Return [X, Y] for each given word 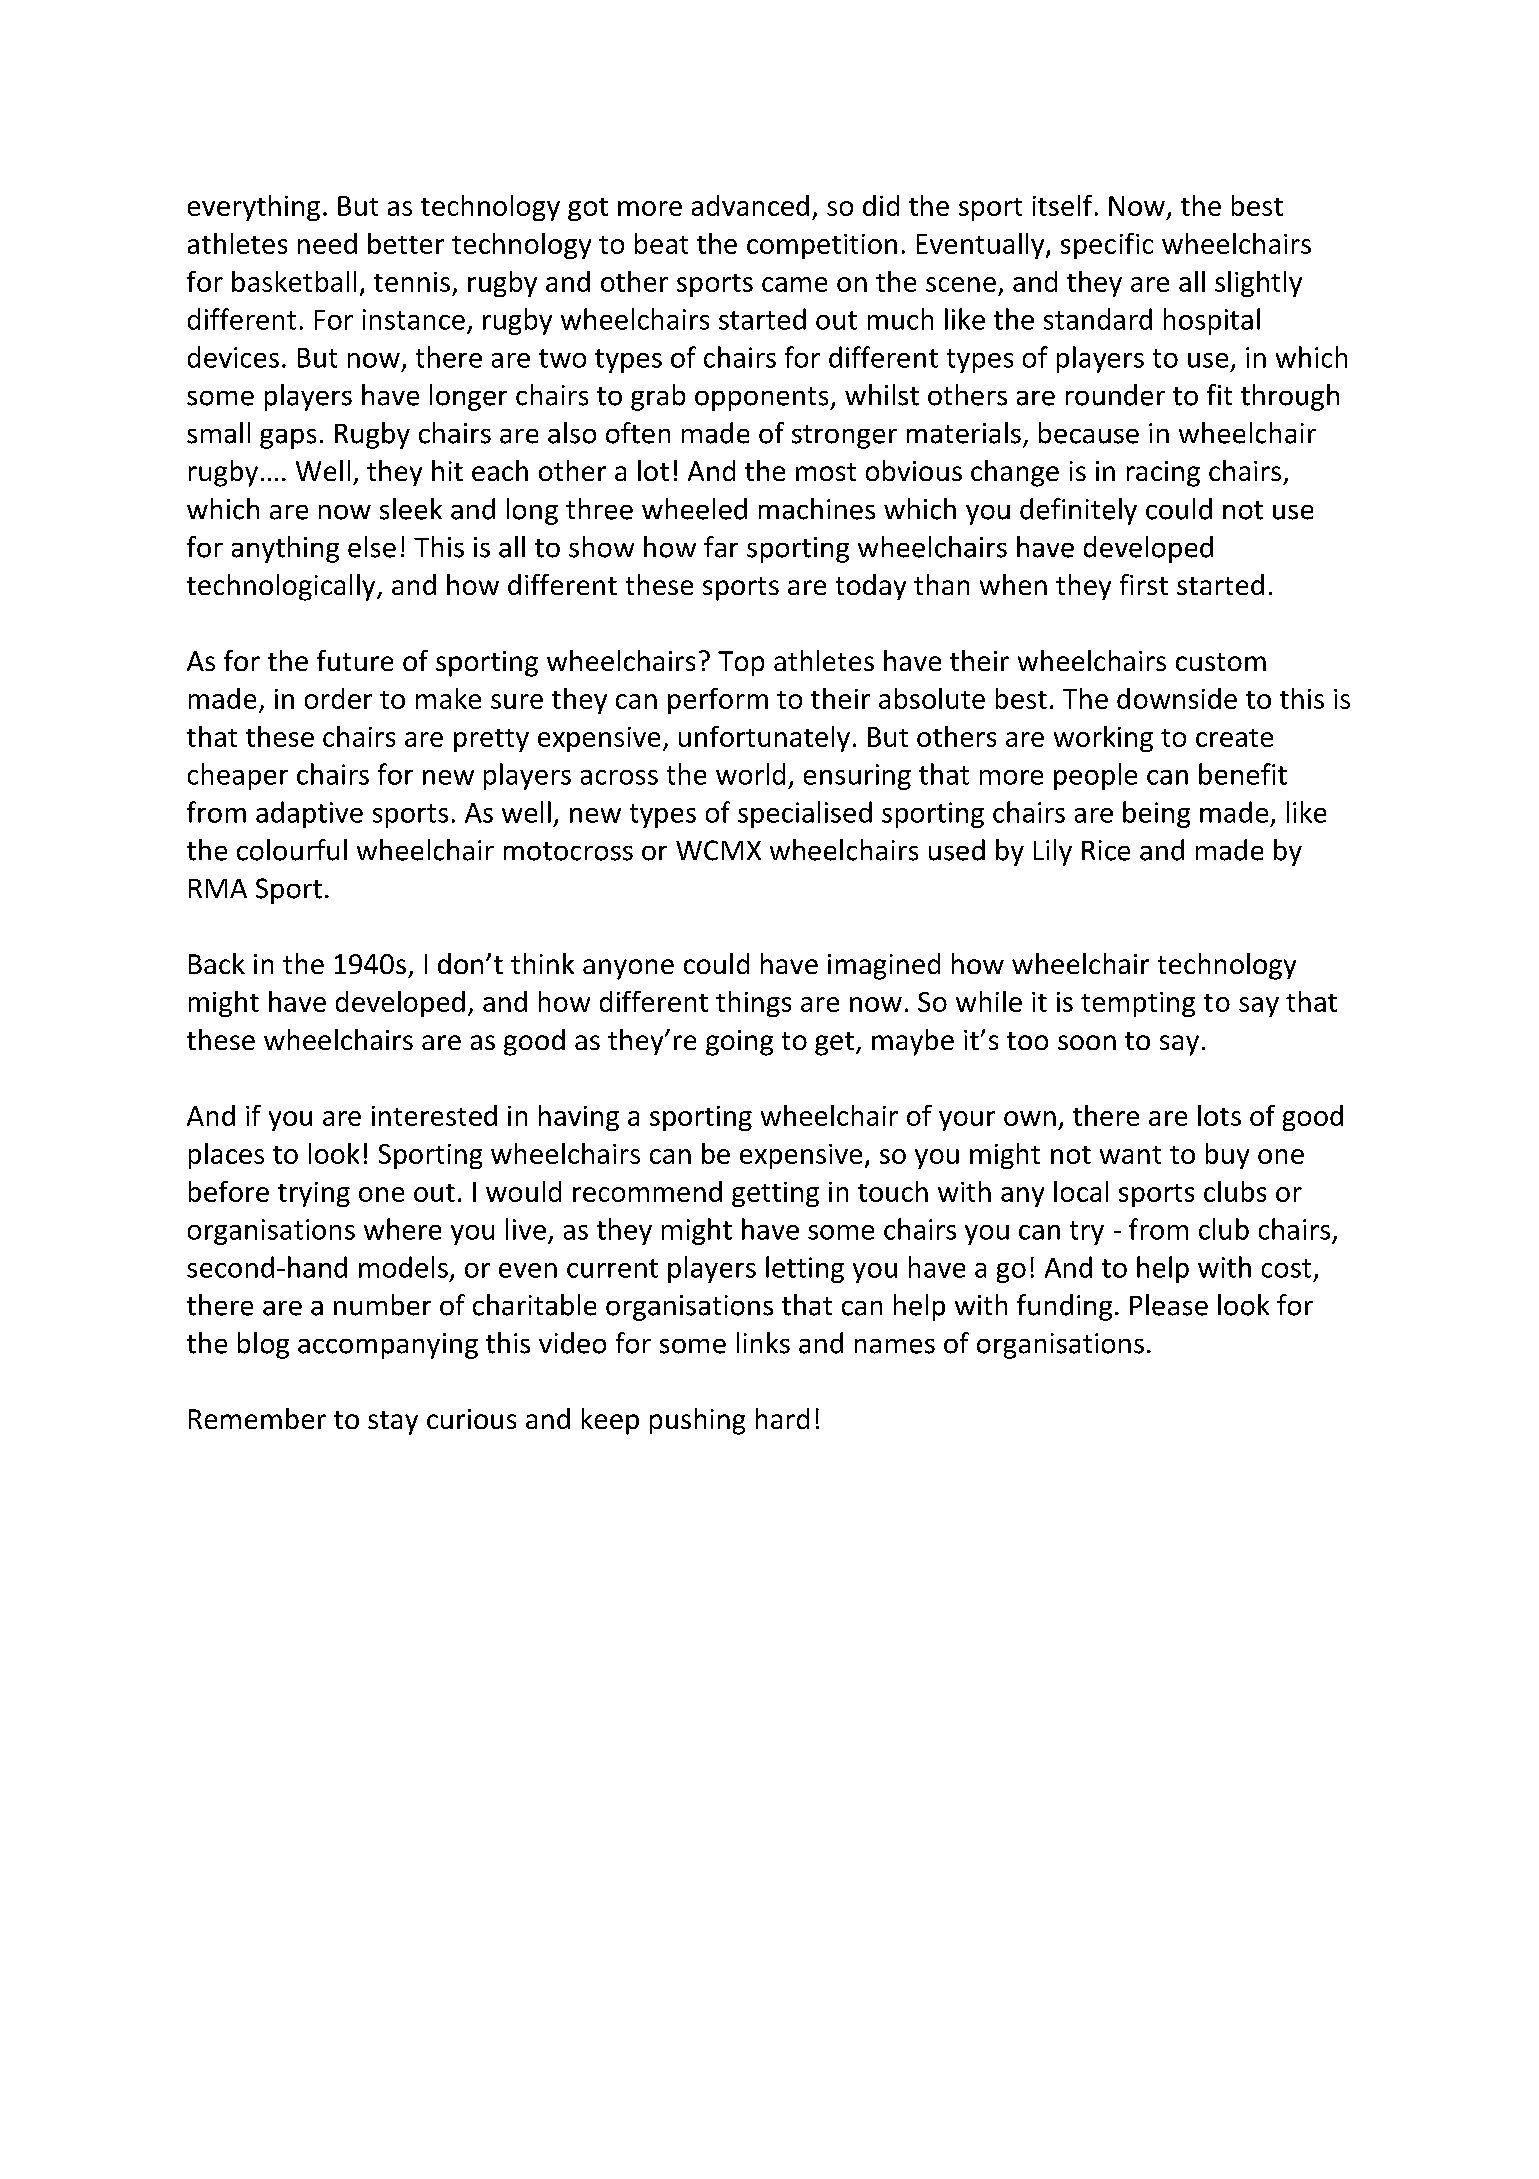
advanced [750, 205]
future [355, 660]
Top [741, 663]
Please [1169, 1305]
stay [393, 1423]
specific [1107, 246]
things [753, 1004]
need [327, 243]
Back [217, 963]
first [1144, 584]
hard [782, 1418]
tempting [1138, 1004]
